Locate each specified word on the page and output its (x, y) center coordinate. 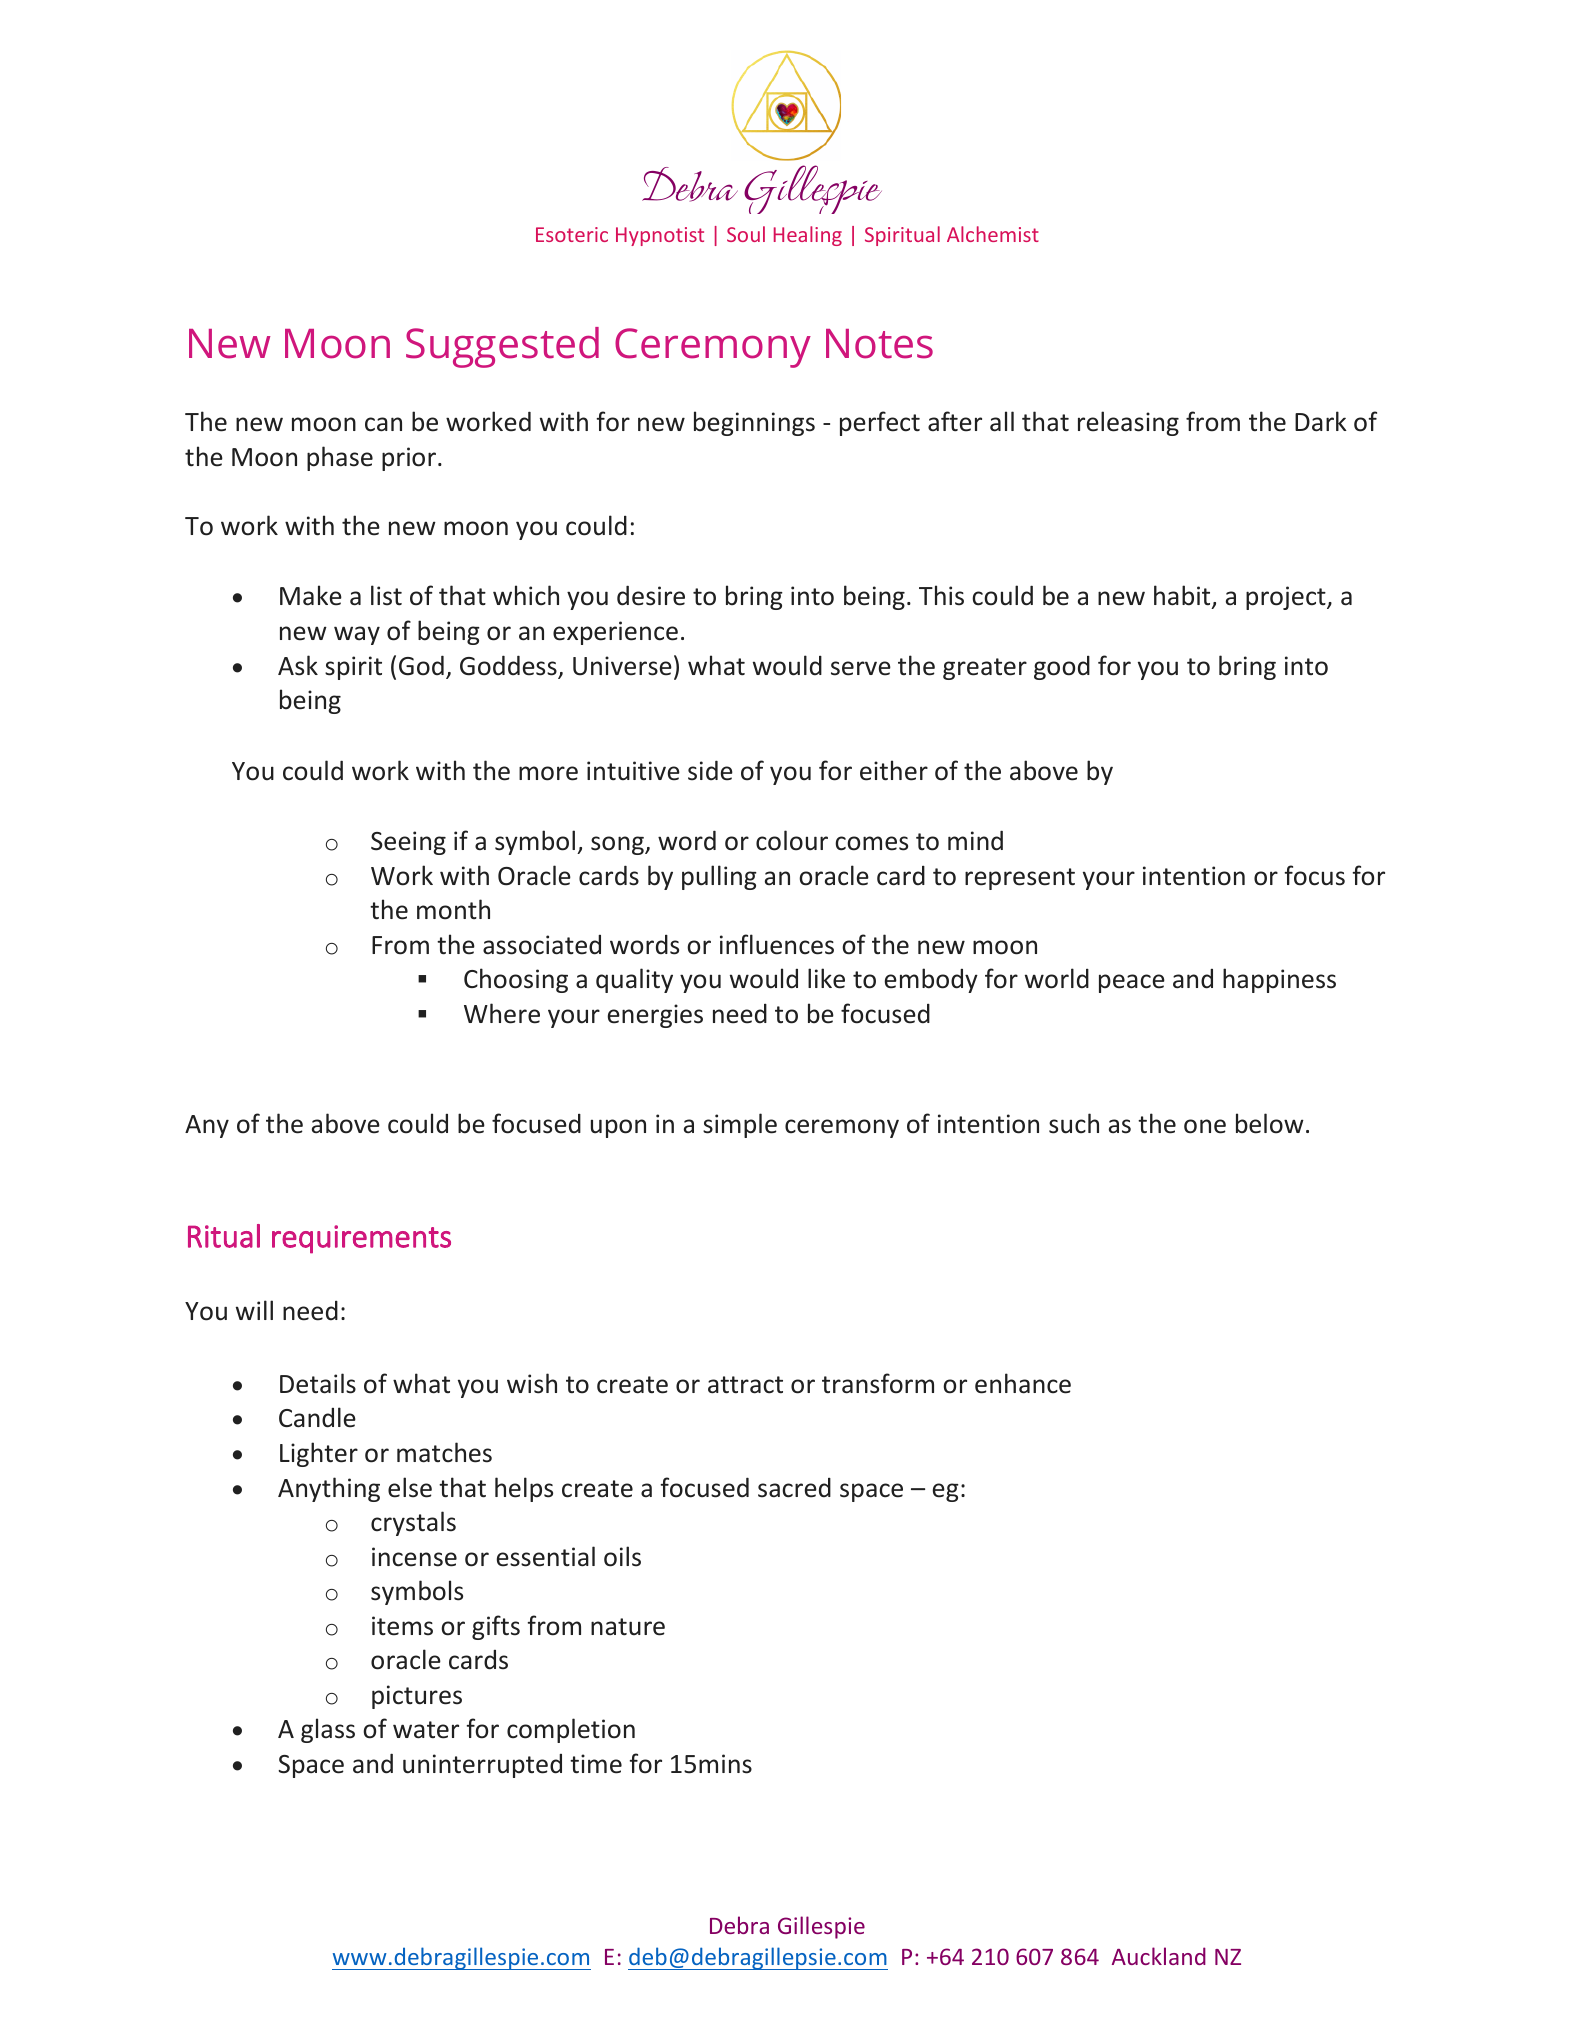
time (596, 1764)
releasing (1128, 423)
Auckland (1159, 1956)
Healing (808, 236)
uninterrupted (482, 1766)
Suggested (502, 347)
